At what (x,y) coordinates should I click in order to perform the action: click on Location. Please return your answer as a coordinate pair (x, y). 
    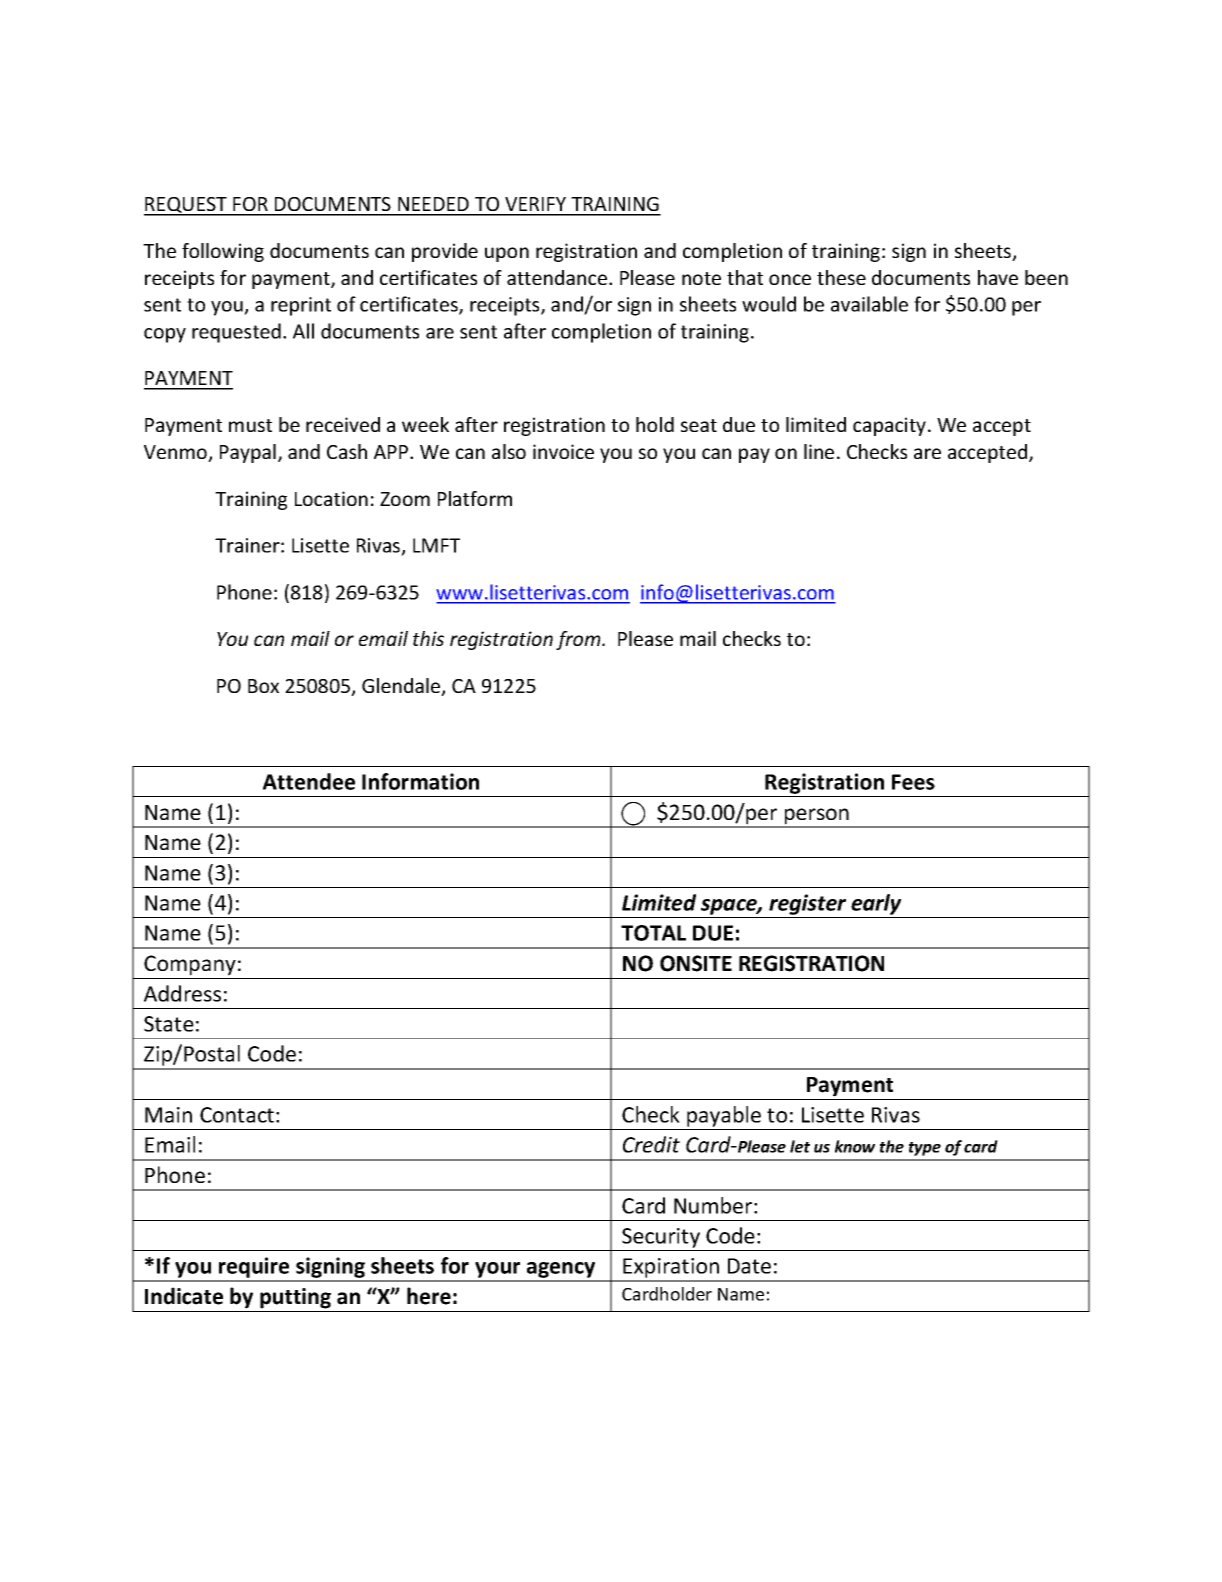
    Looking at the image, I should click on (331, 498).
